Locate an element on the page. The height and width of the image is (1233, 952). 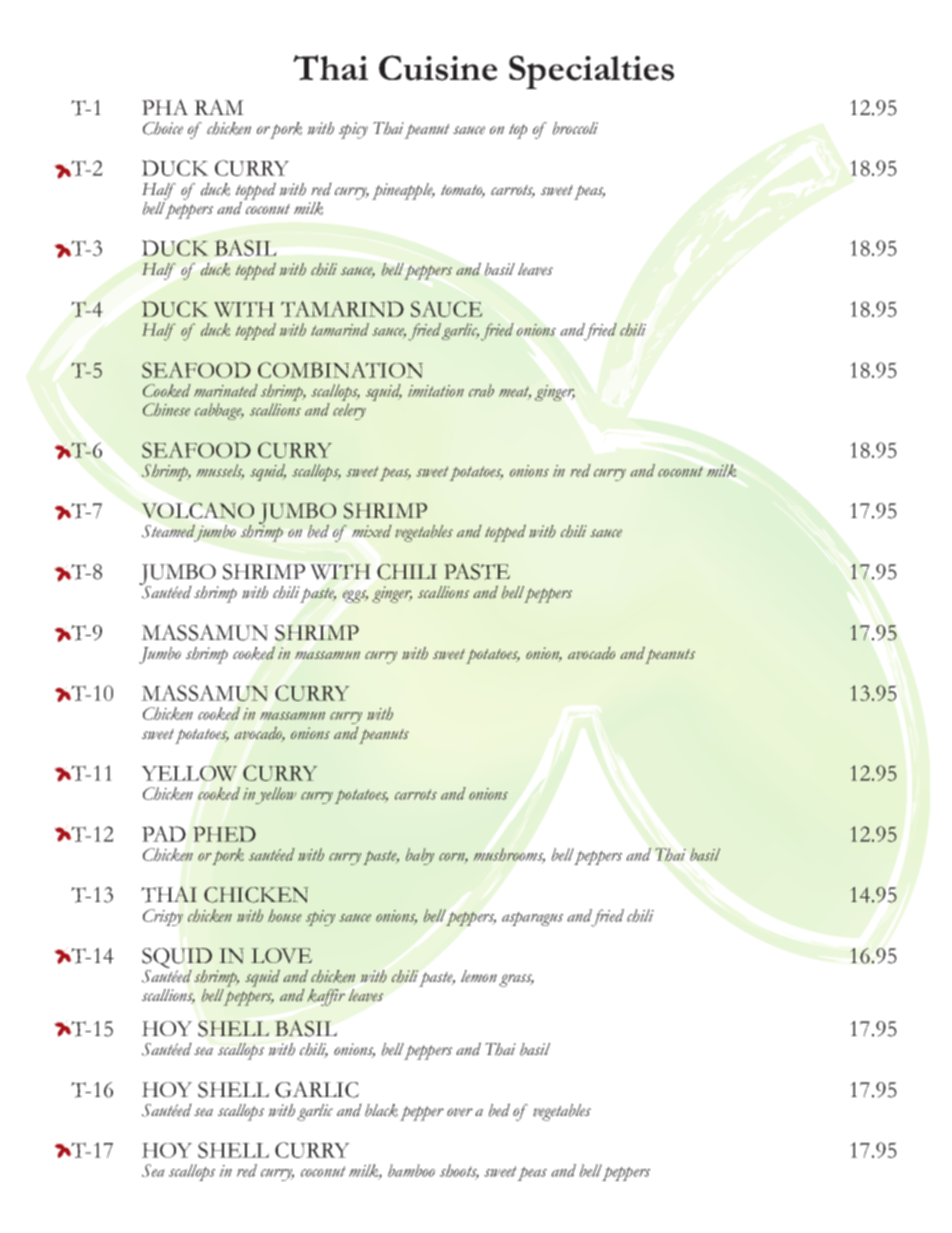
meat is located at coordinates (515, 392).
